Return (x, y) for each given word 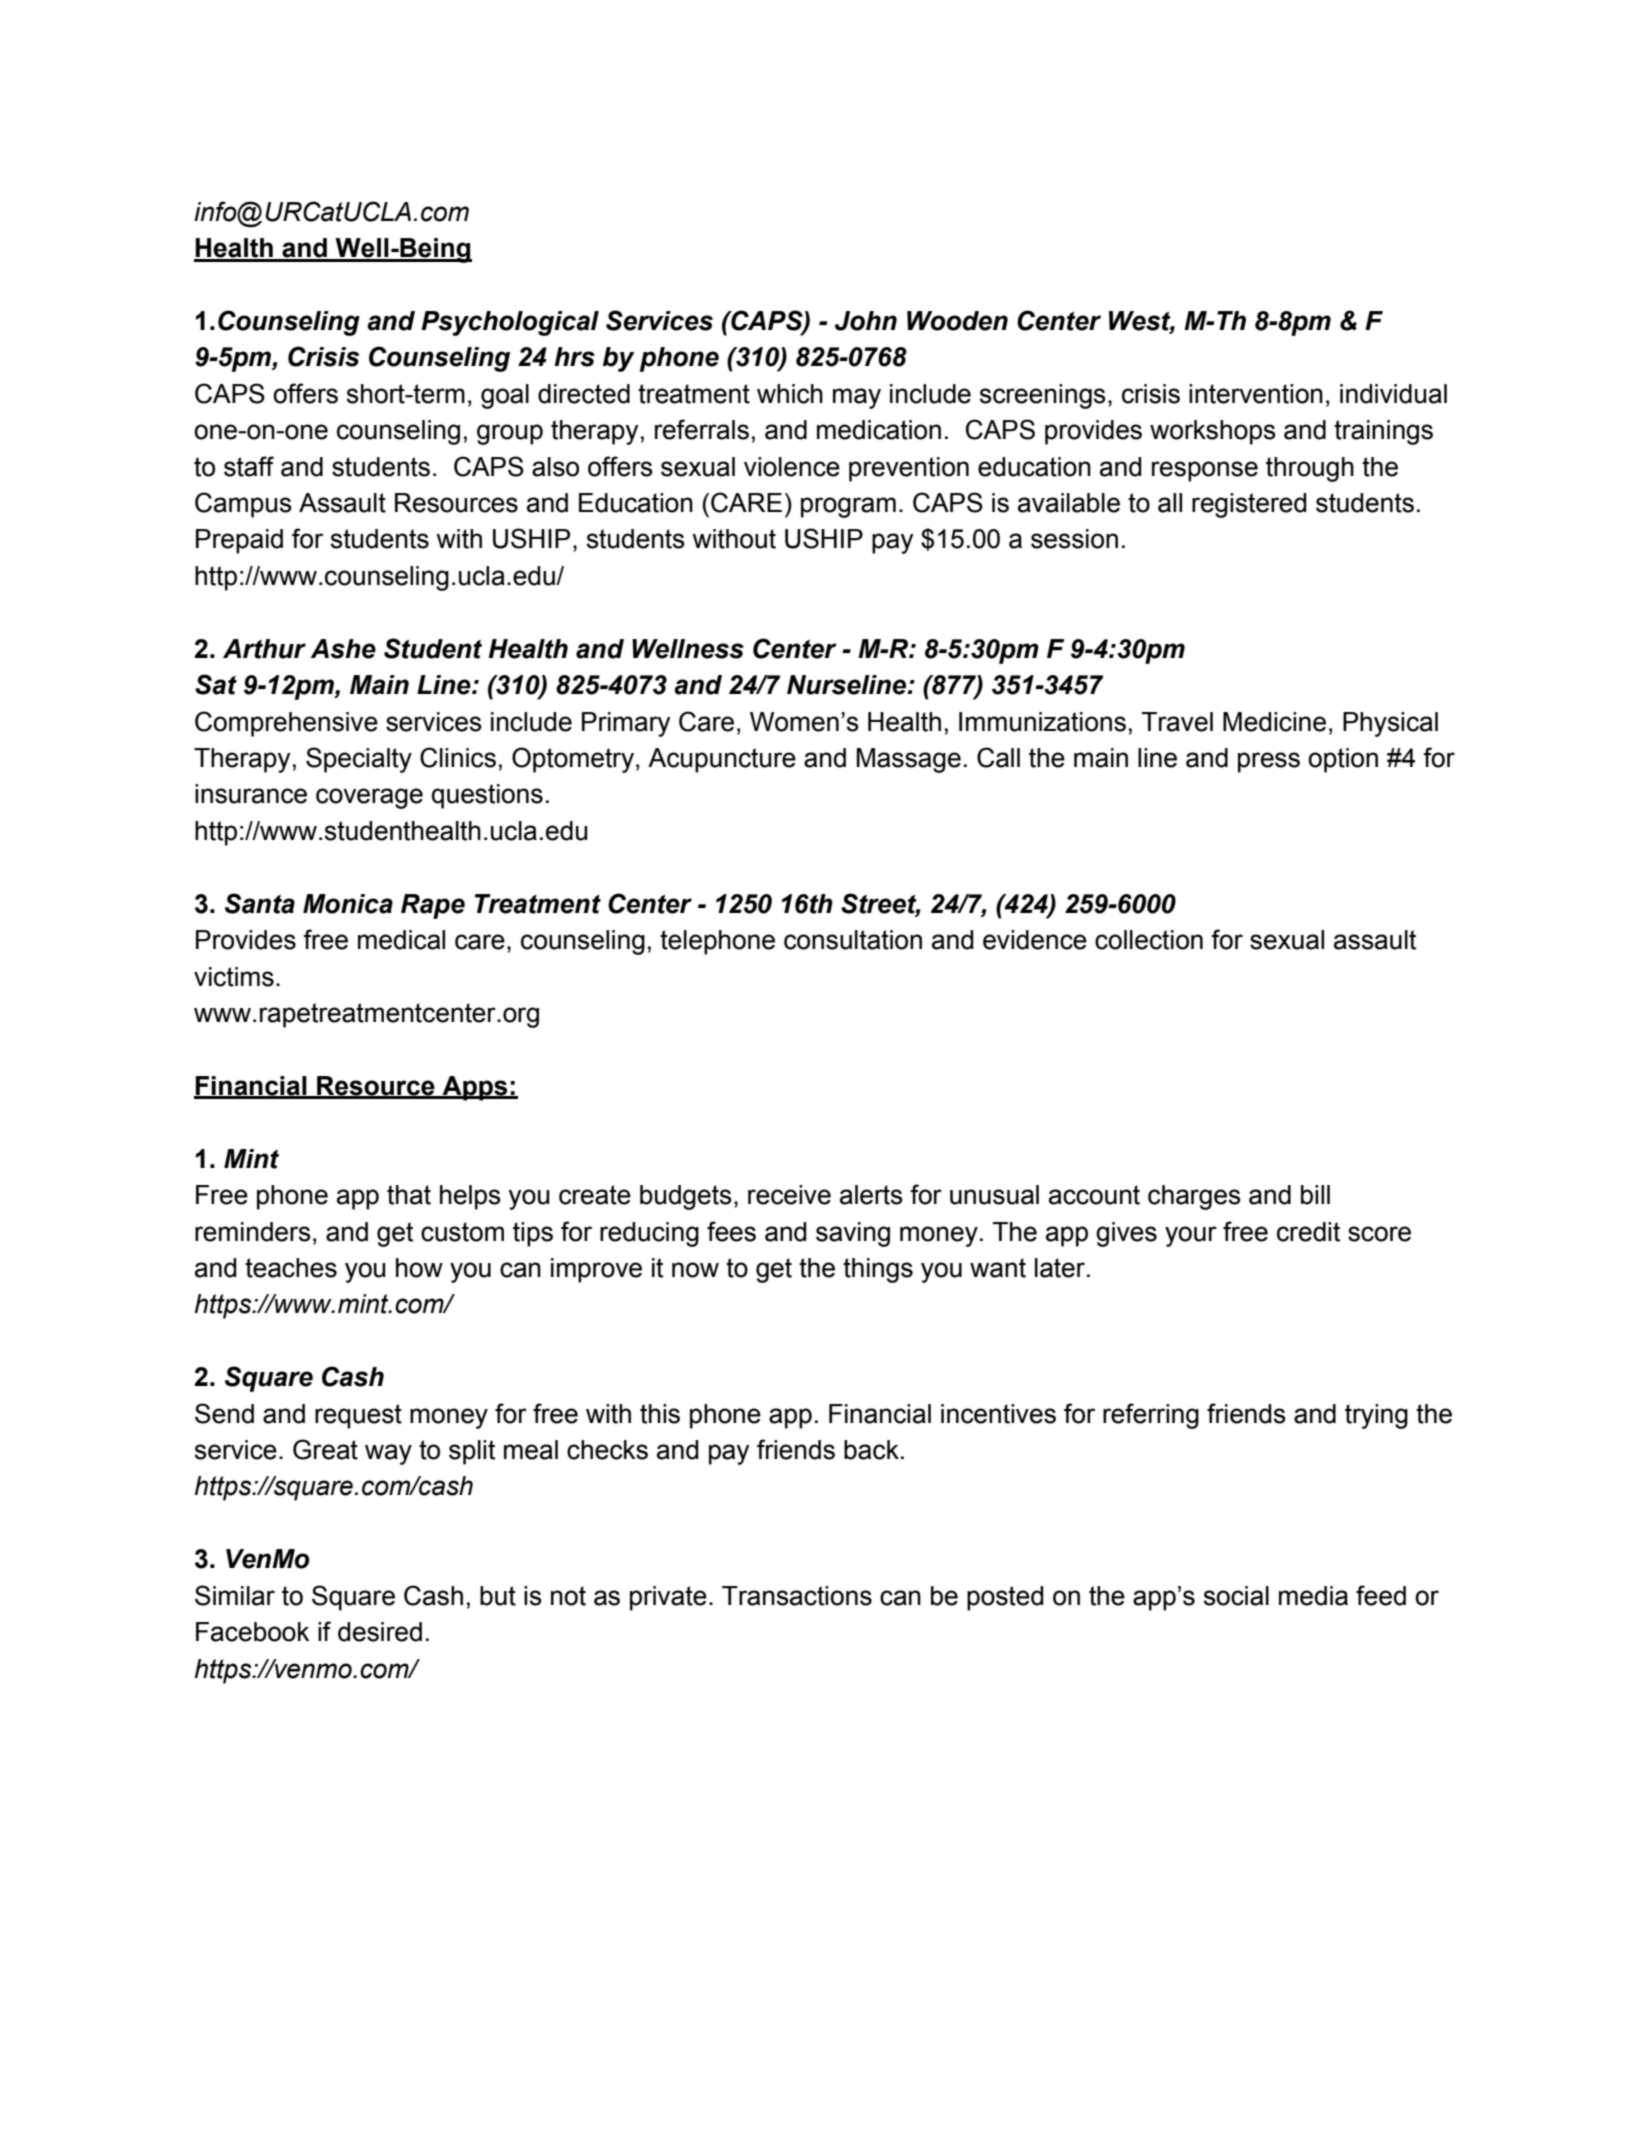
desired (380, 1632)
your (1191, 1236)
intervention (1256, 394)
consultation (853, 940)
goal (505, 396)
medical (401, 940)
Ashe (343, 649)
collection (1149, 940)
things (878, 1270)
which (790, 394)
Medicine (1274, 722)
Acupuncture (722, 760)
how (419, 1268)
